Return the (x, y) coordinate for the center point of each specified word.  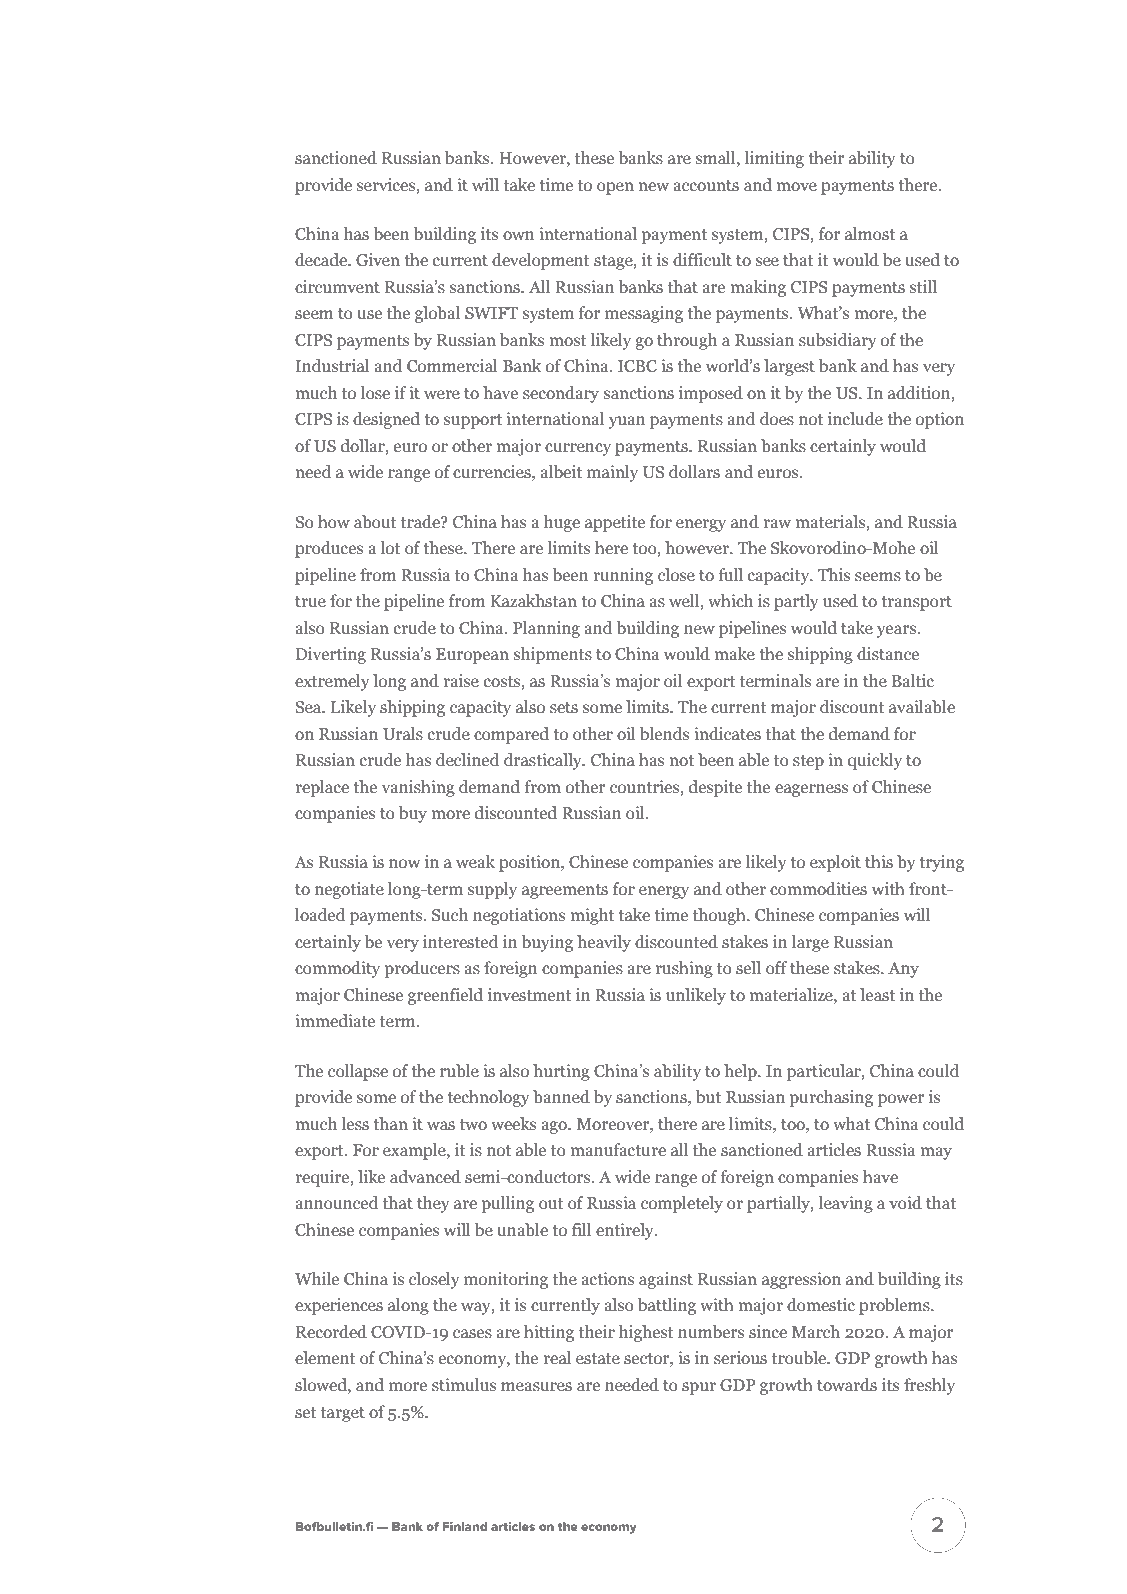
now (404, 863)
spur (699, 1388)
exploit (835, 863)
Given (378, 260)
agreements (565, 891)
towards (847, 1385)
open (615, 188)
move (796, 187)
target (343, 1414)
